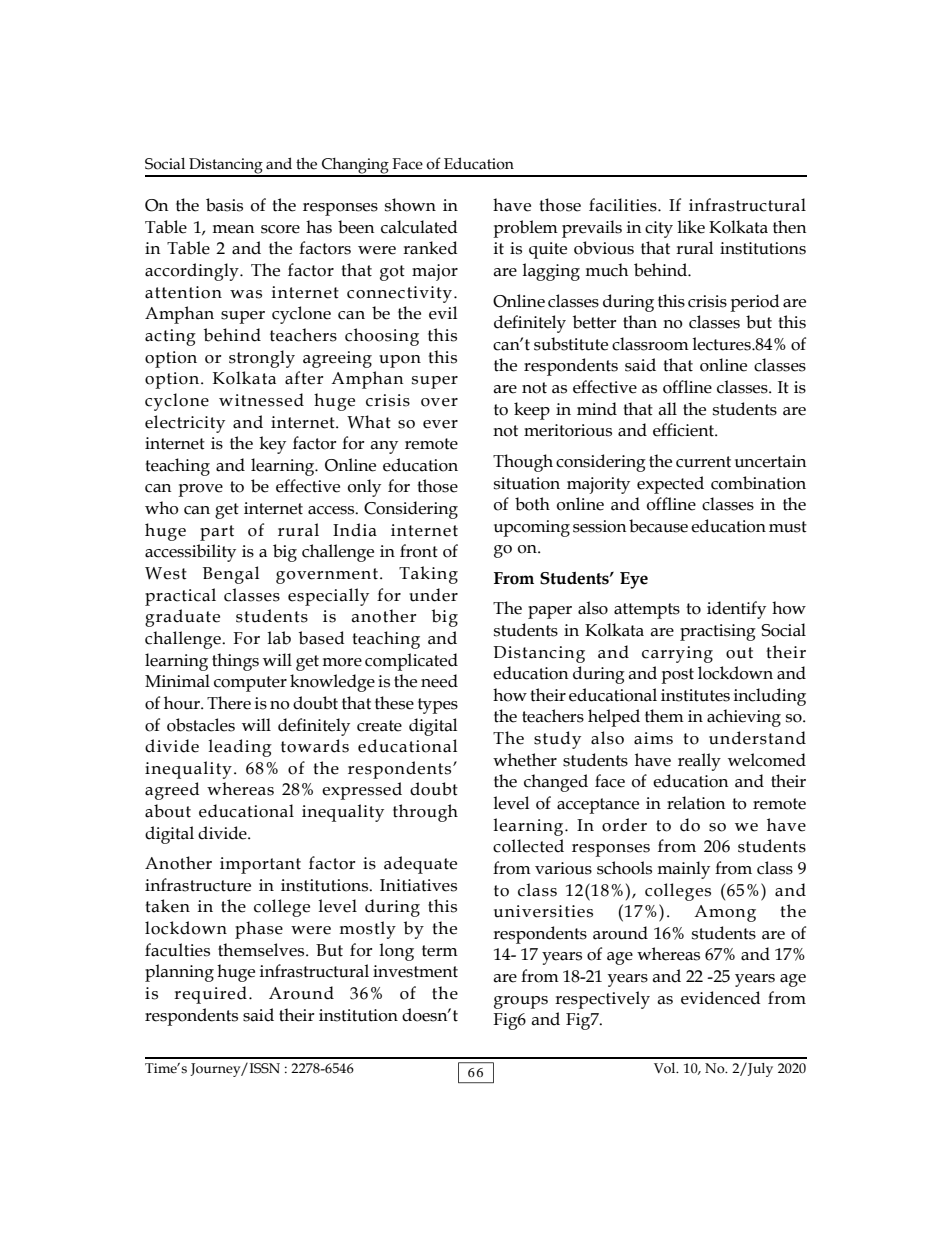 The height and width of the screenshot is (1233, 952). I want to click on really, so click(699, 762).
